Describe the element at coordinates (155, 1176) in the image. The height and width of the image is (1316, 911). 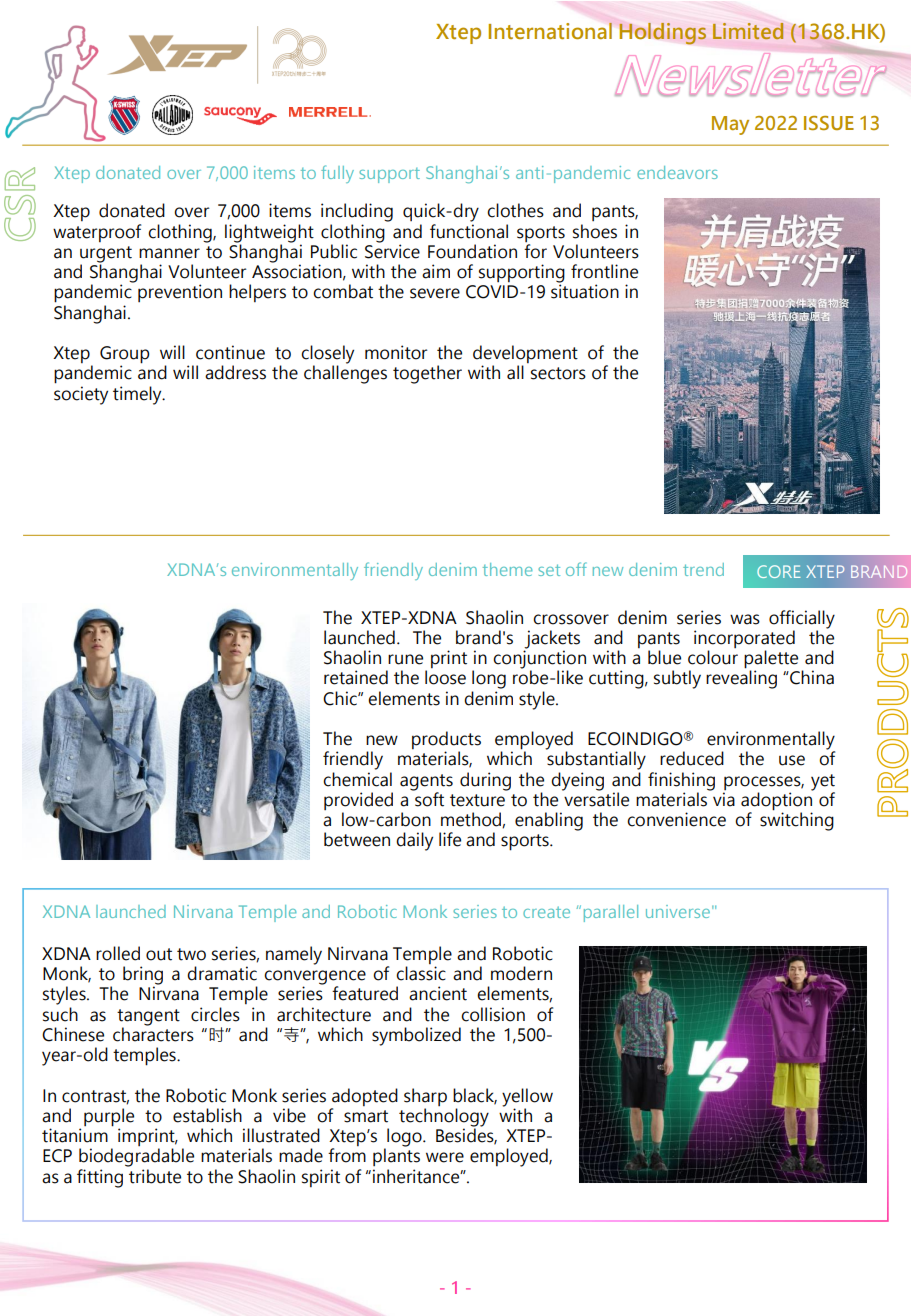
I see `tribute` at that location.
